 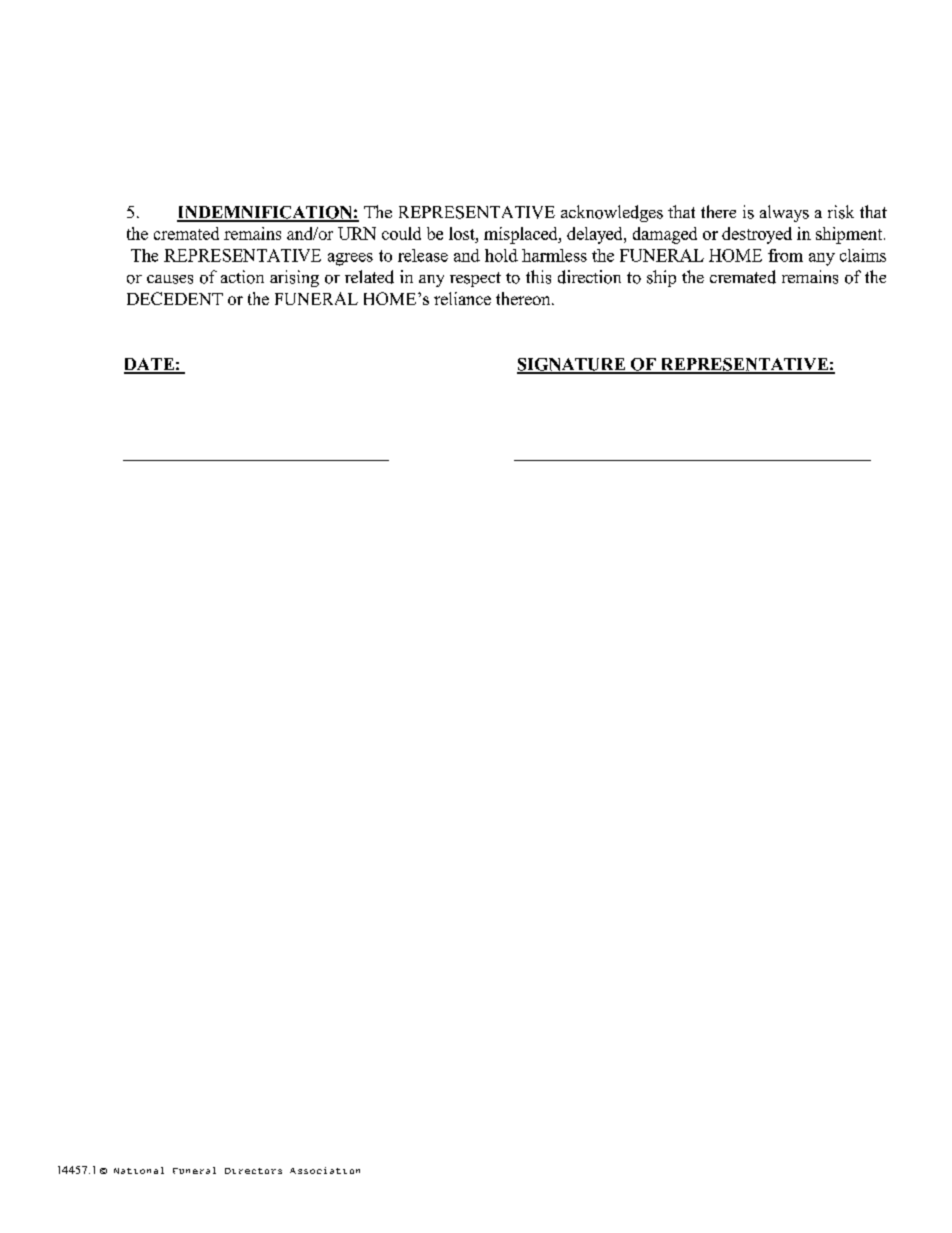 What do you see at coordinates (325, 1170) in the screenshot?
I see `Association` at bounding box center [325, 1170].
